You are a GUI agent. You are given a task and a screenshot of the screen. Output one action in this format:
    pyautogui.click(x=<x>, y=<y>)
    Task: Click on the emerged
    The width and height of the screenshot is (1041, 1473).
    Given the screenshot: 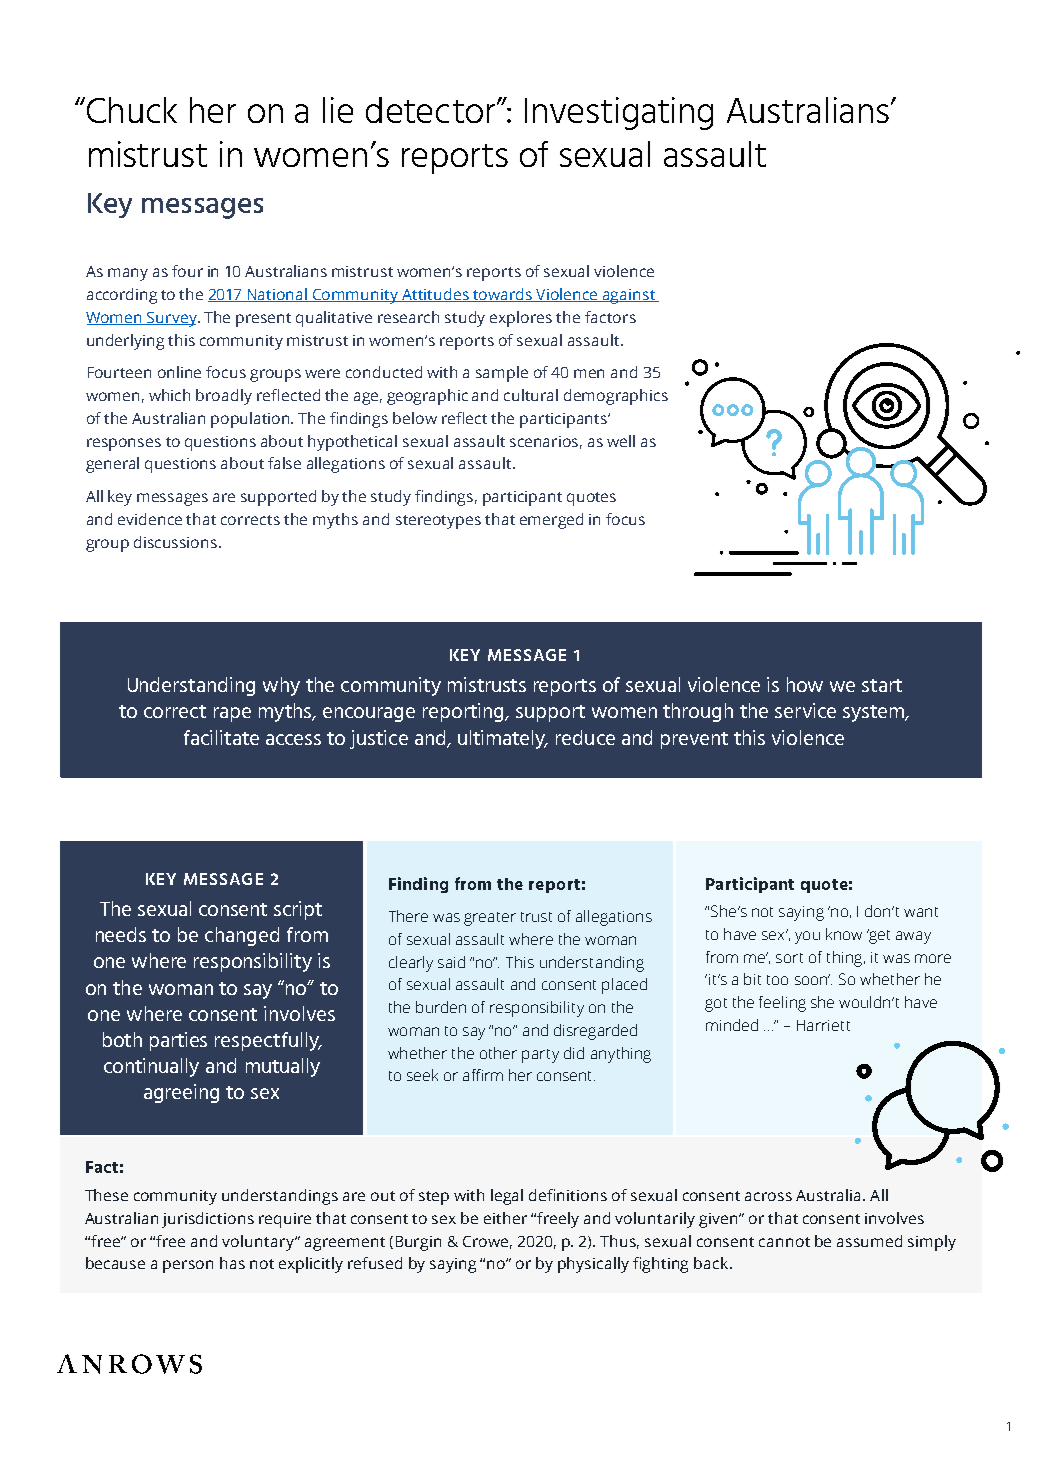 What is the action you would take?
    pyautogui.click(x=551, y=521)
